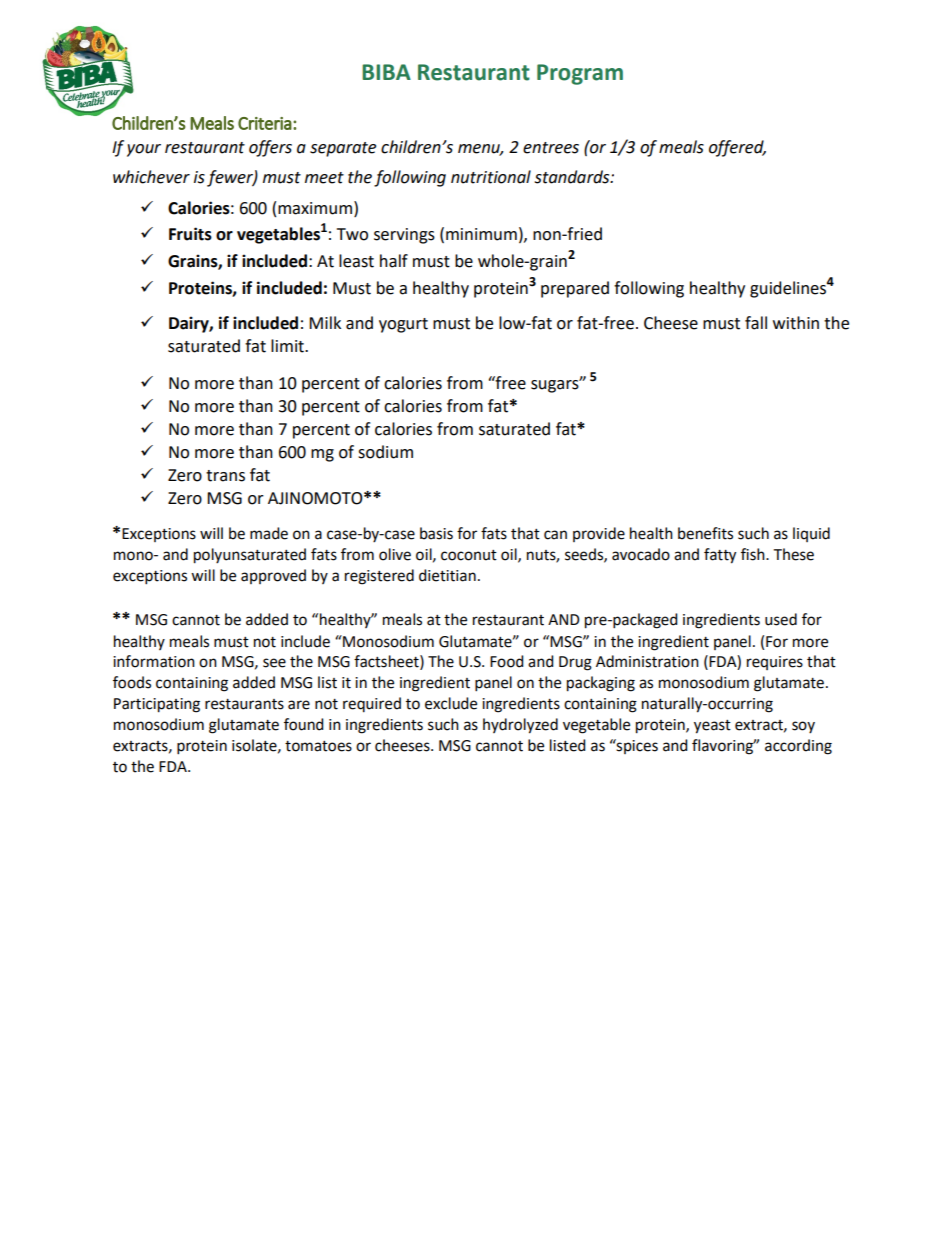 The width and height of the screenshot is (952, 1233). What do you see at coordinates (269, 533) in the screenshot?
I see `made` at bounding box center [269, 533].
